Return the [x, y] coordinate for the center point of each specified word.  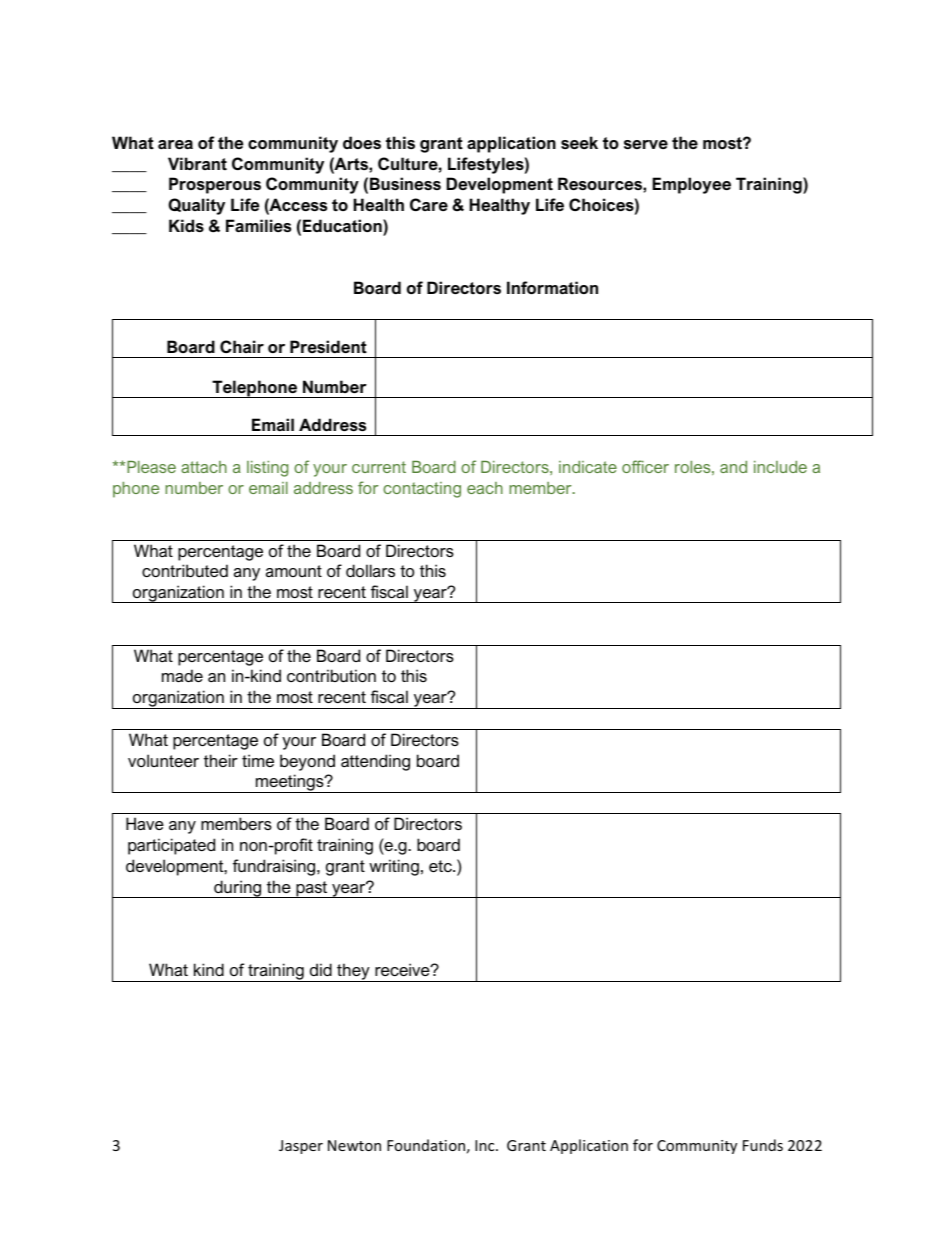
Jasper [301, 1147]
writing [394, 867]
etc [441, 866]
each [485, 488]
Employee [691, 185]
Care [429, 204]
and [733, 467]
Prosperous [215, 185]
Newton [354, 1145]
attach [204, 467]
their [221, 760]
